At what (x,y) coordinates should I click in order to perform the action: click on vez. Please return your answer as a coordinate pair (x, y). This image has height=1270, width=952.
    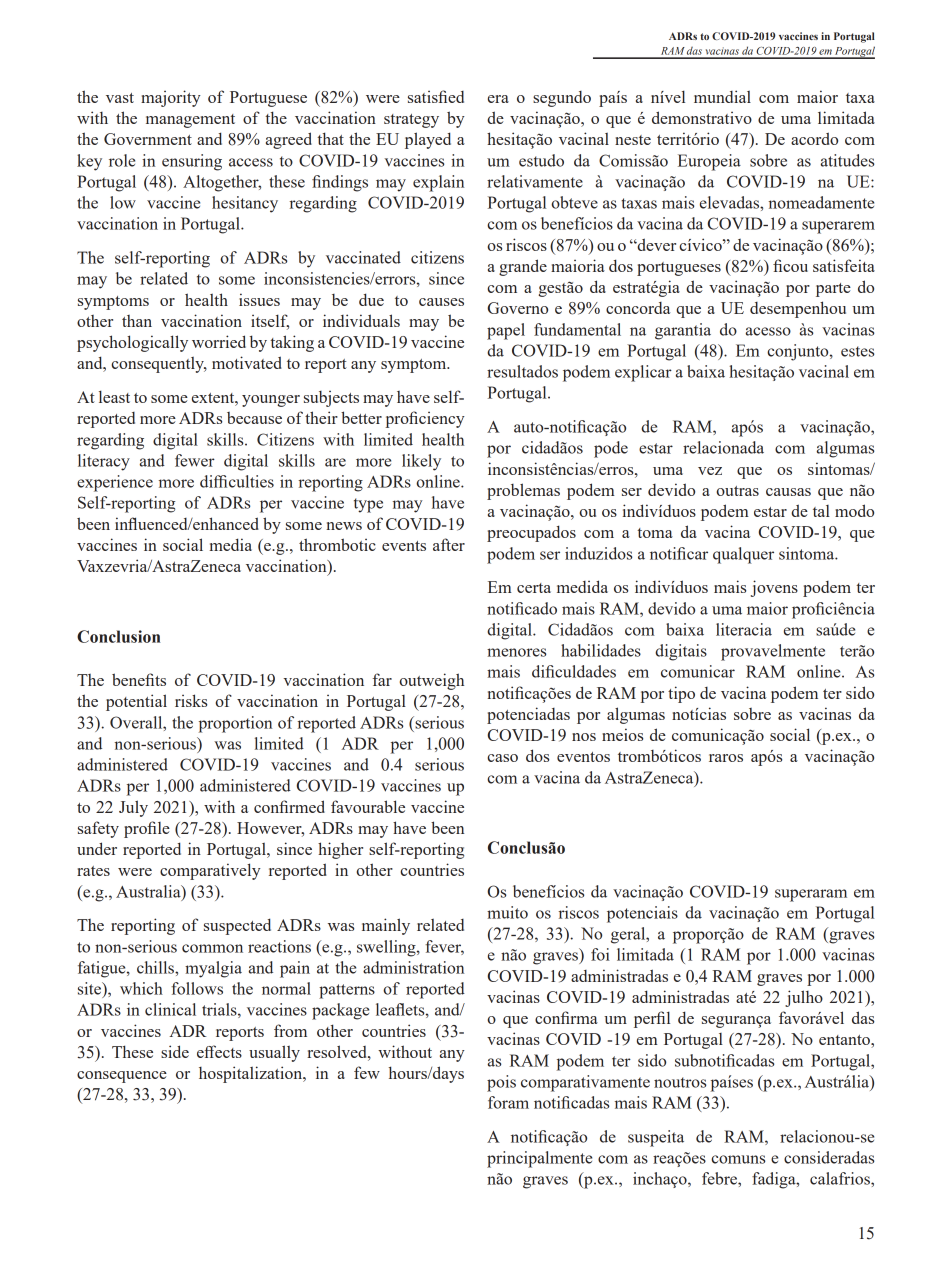
    Looking at the image, I should click on (710, 471).
